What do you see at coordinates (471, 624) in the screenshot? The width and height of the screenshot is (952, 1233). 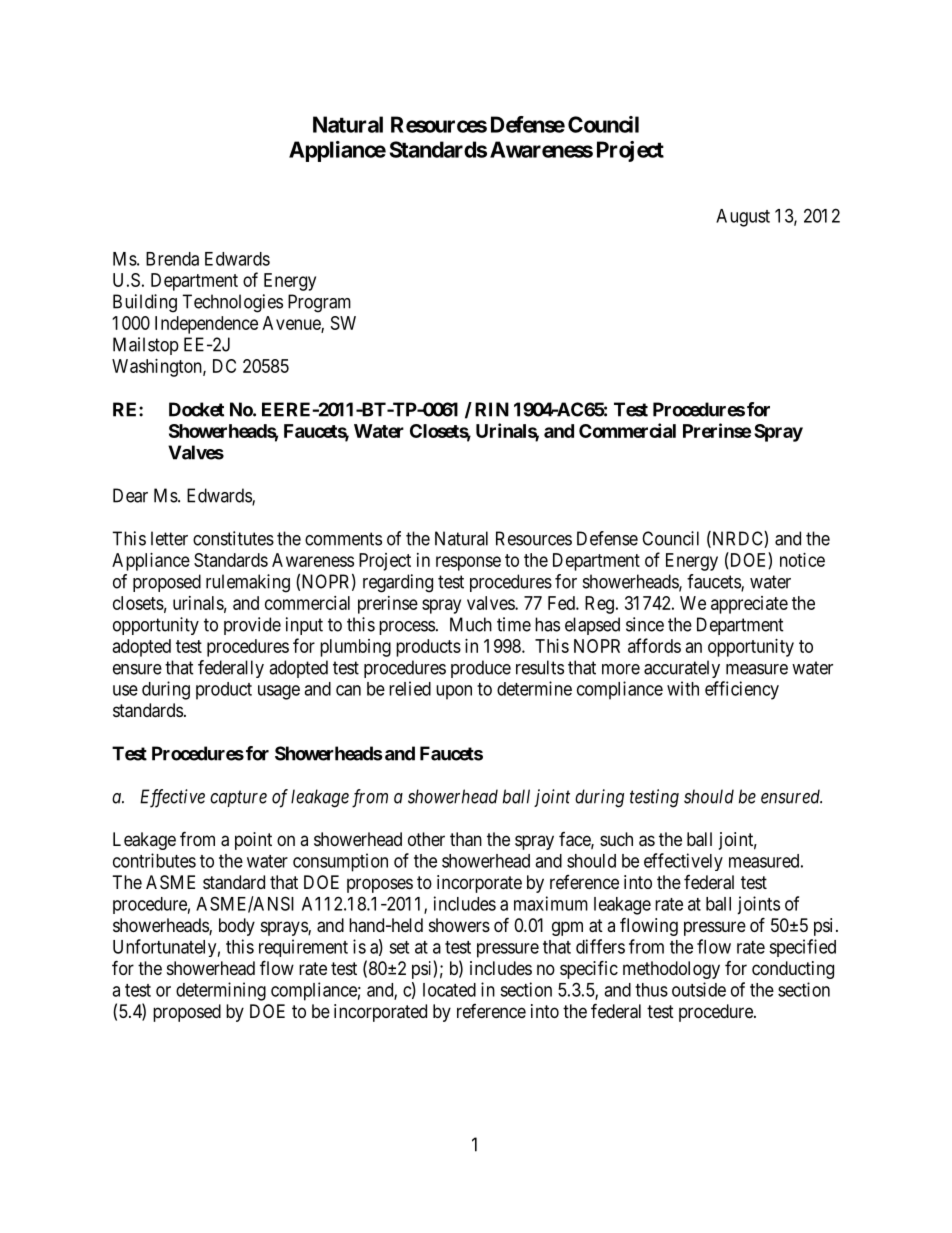 I see `Much` at bounding box center [471, 624].
